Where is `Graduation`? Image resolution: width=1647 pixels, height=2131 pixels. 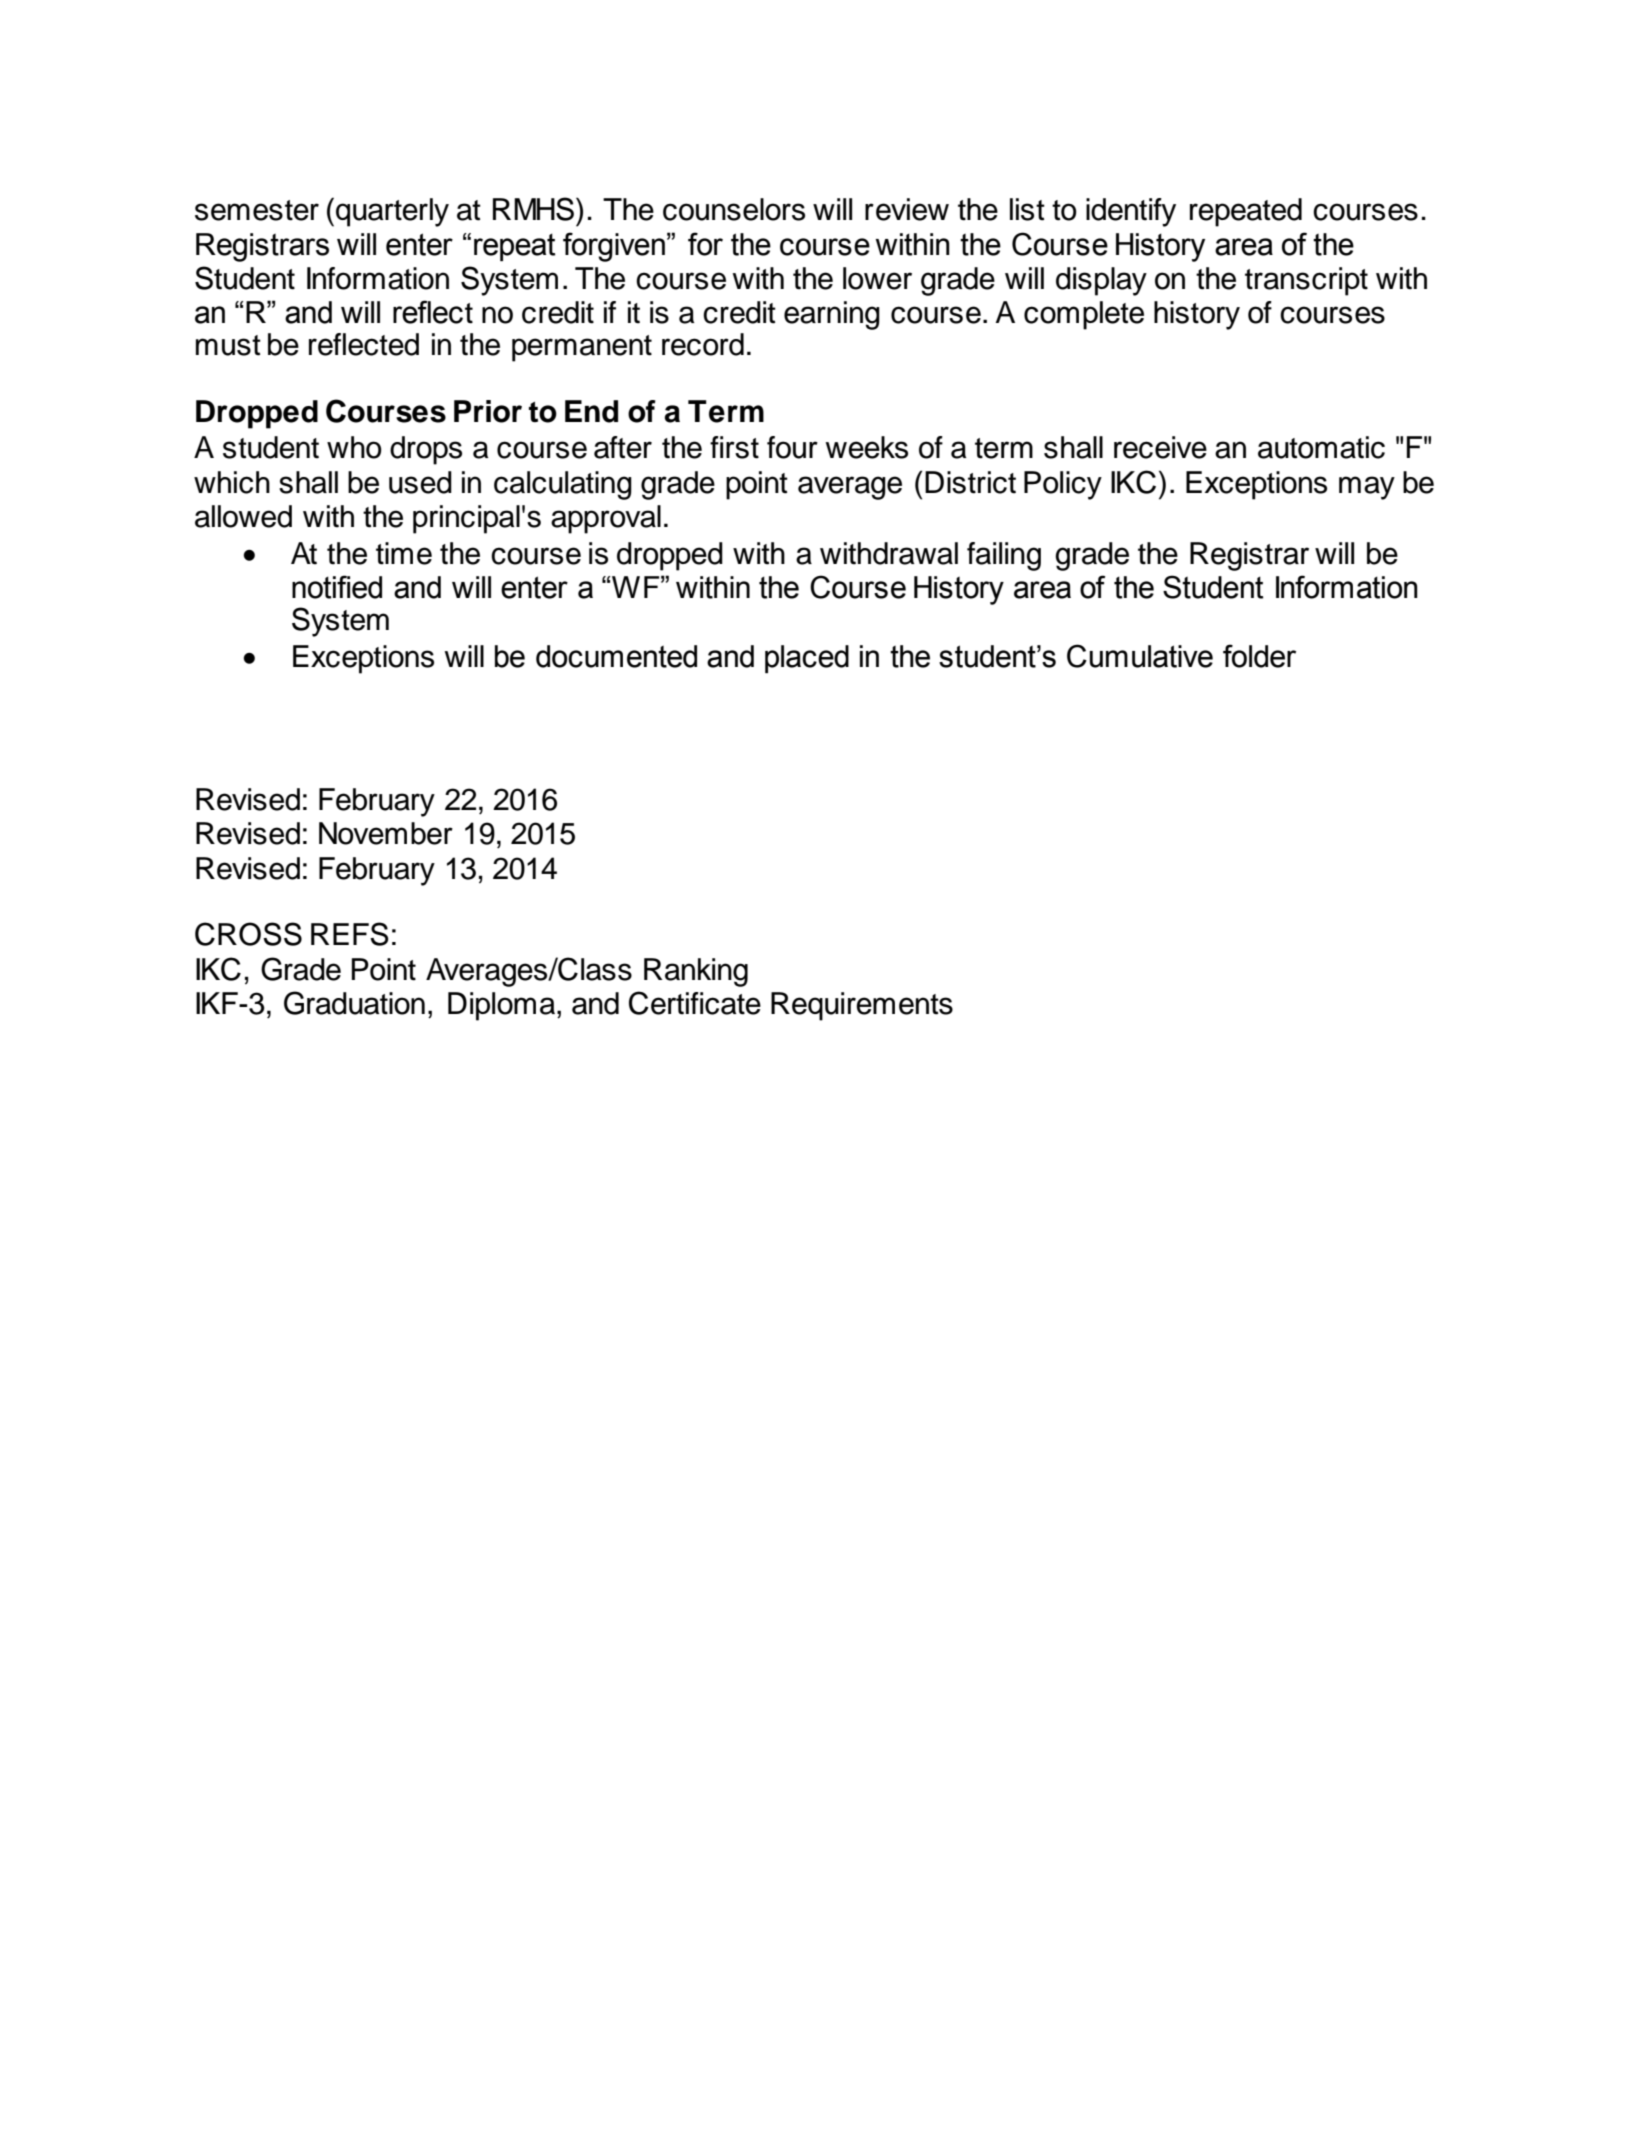 Graduation is located at coordinates (354, 1003).
